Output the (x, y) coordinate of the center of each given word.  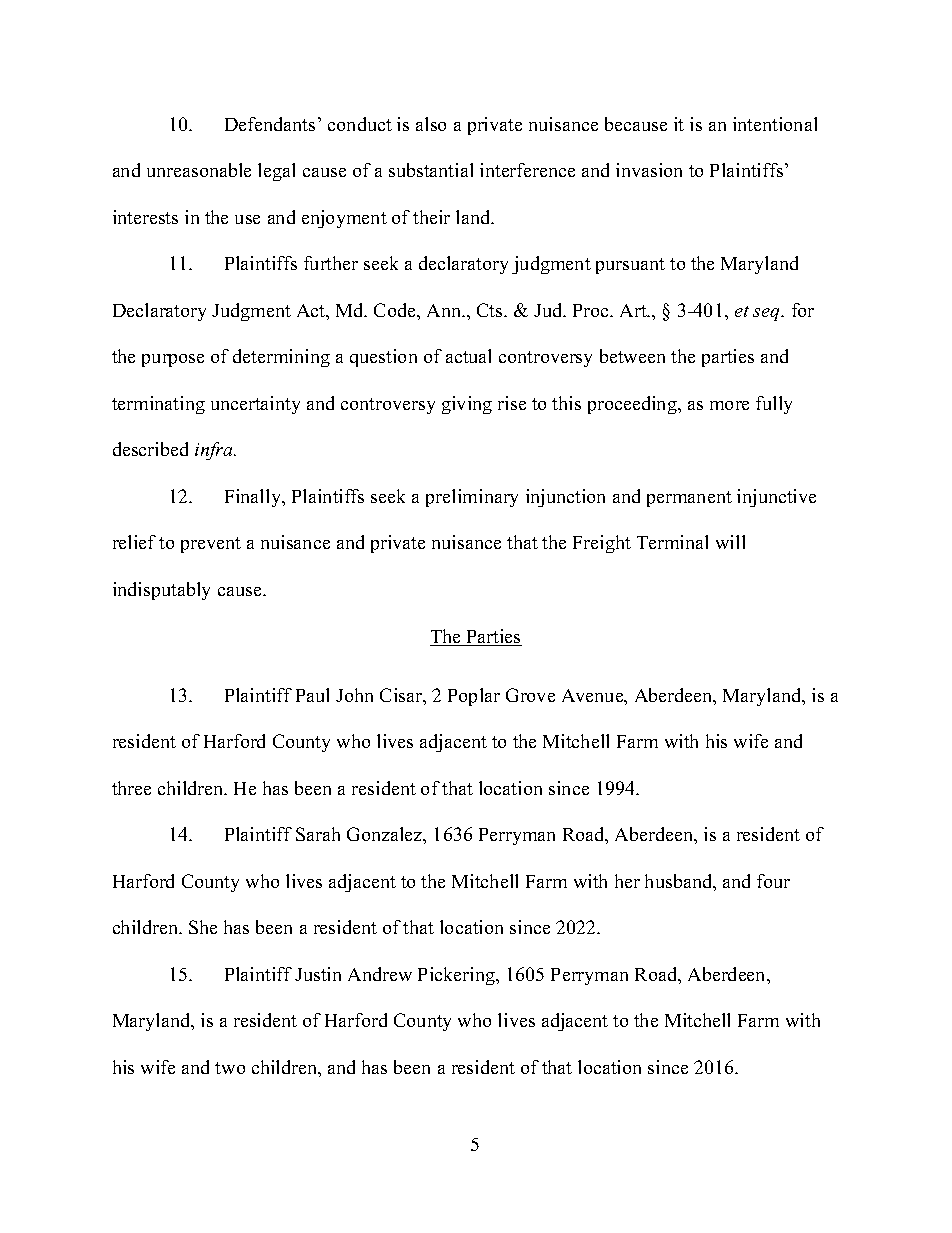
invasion (649, 170)
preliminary (472, 498)
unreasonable (199, 170)
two (230, 1068)
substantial (431, 170)
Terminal (672, 542)
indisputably (161, 591)
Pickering (457, 976)
